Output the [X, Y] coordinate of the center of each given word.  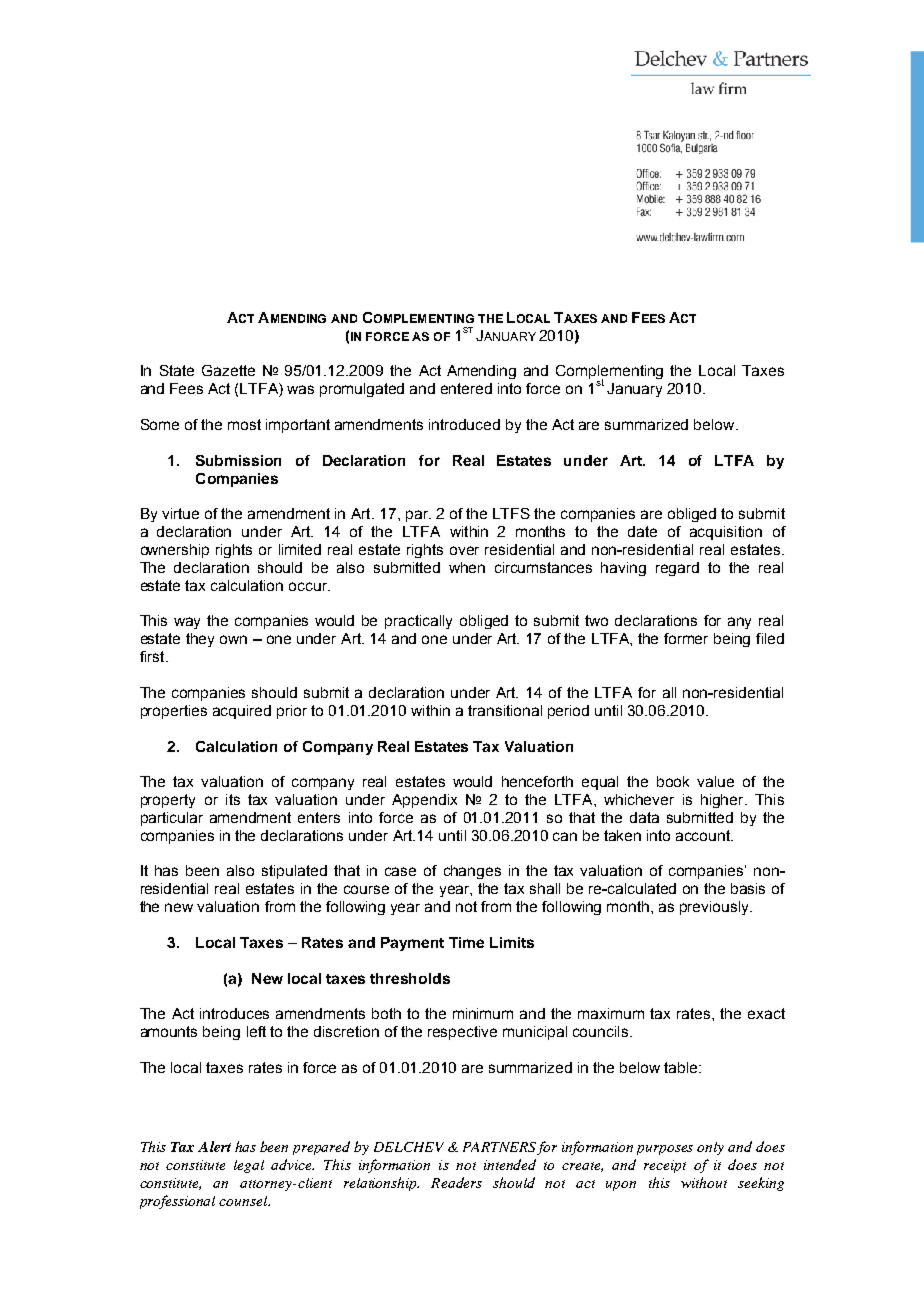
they [200, 640]
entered [466, 388]
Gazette [228, 370]
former [686, 638]
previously [716, 908]
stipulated [294, 872]
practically [418, 622]
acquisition [726, 533]
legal [249, 1166]
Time [466, 942]
